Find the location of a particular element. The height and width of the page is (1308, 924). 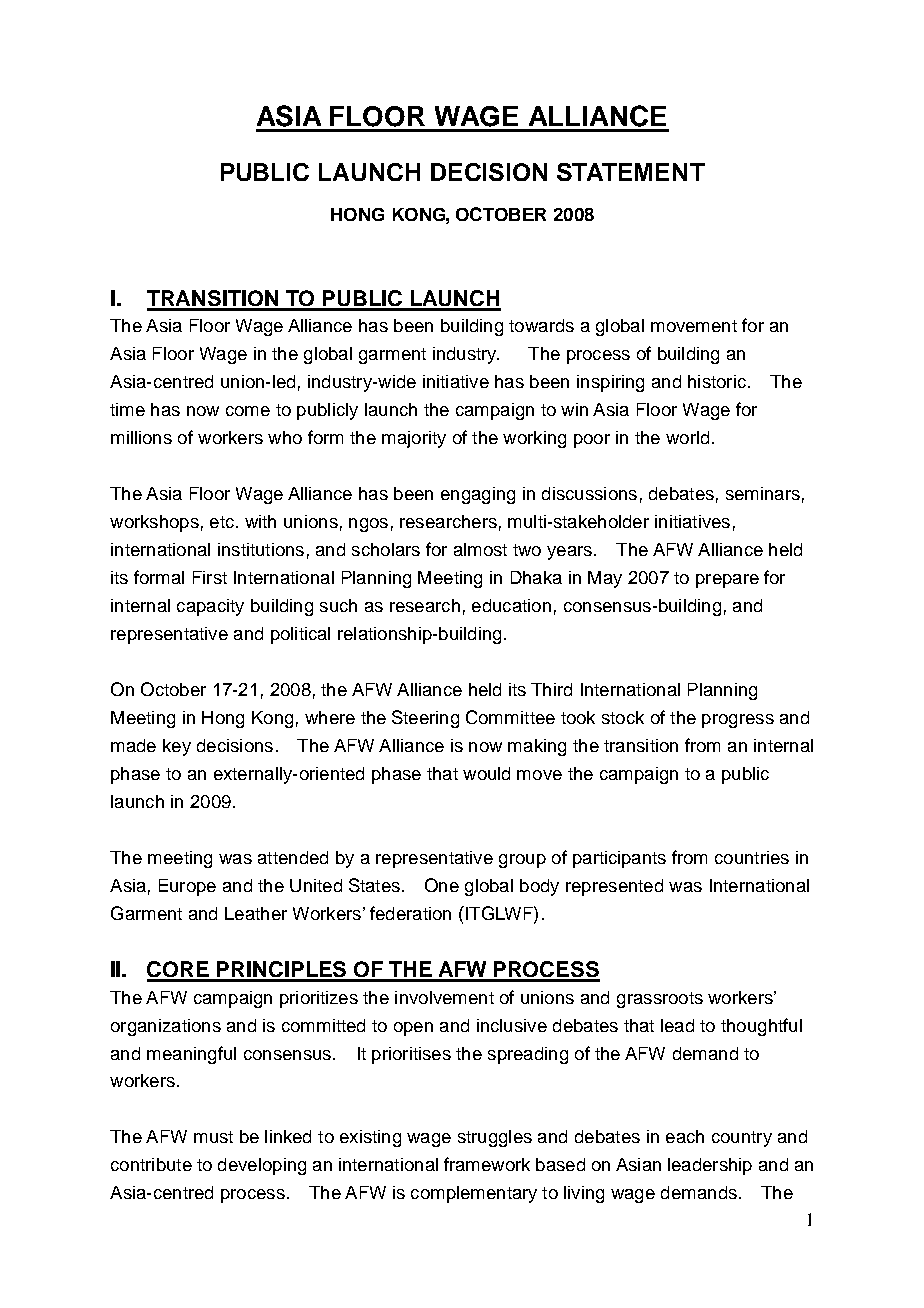

etc is located at coordinates (223, 522).
